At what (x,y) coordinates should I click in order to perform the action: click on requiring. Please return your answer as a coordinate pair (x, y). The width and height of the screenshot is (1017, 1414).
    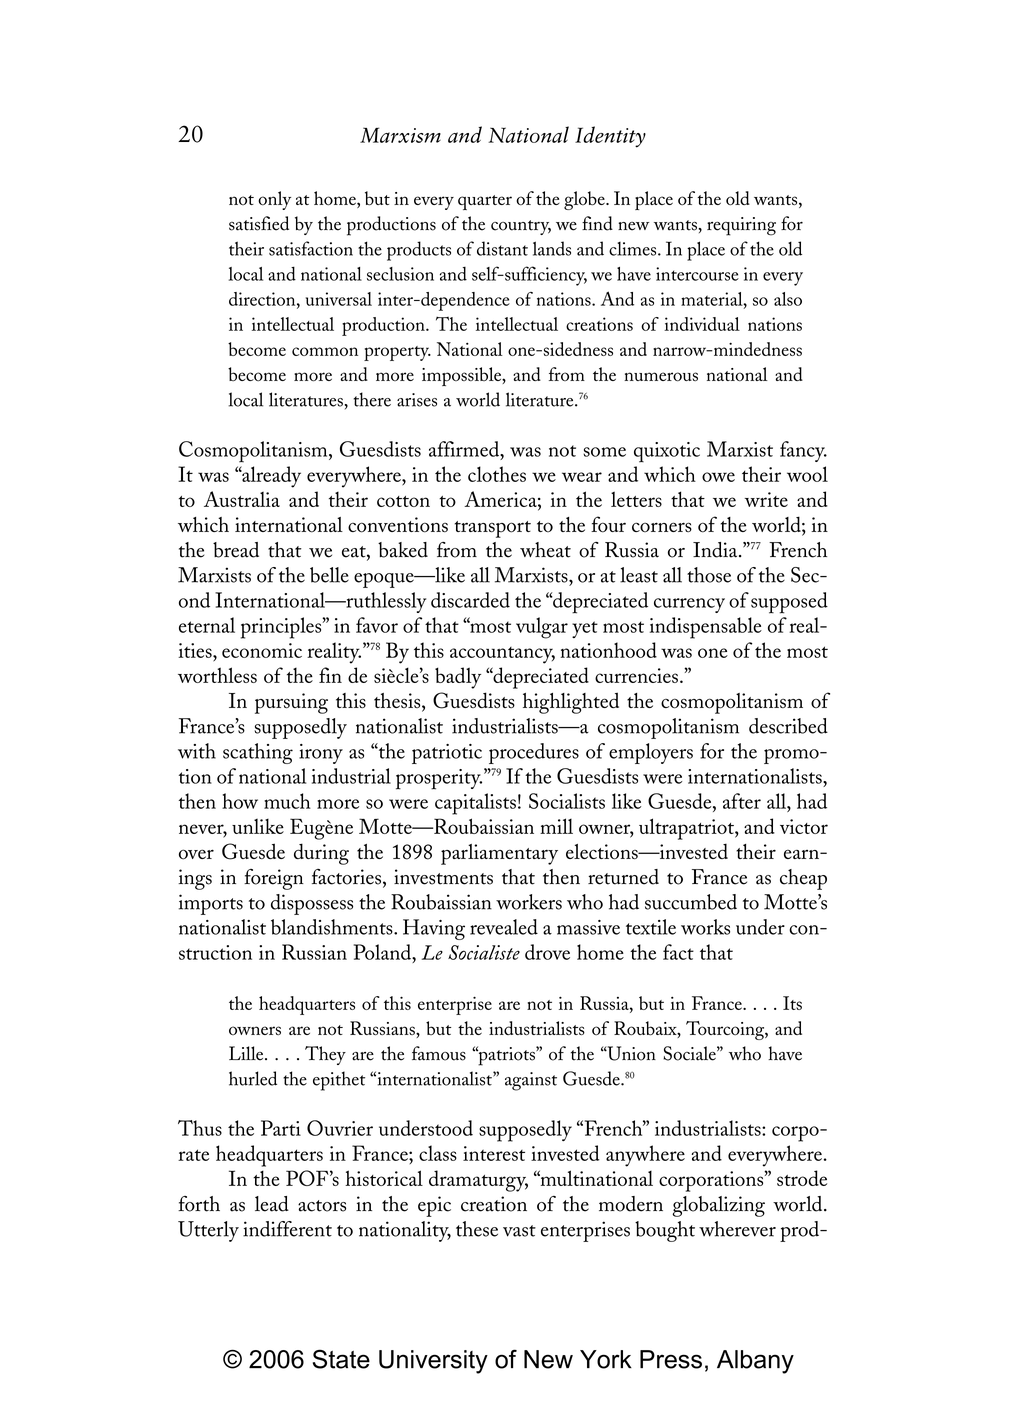
    Looking at the image, I should click on (741, 226).
